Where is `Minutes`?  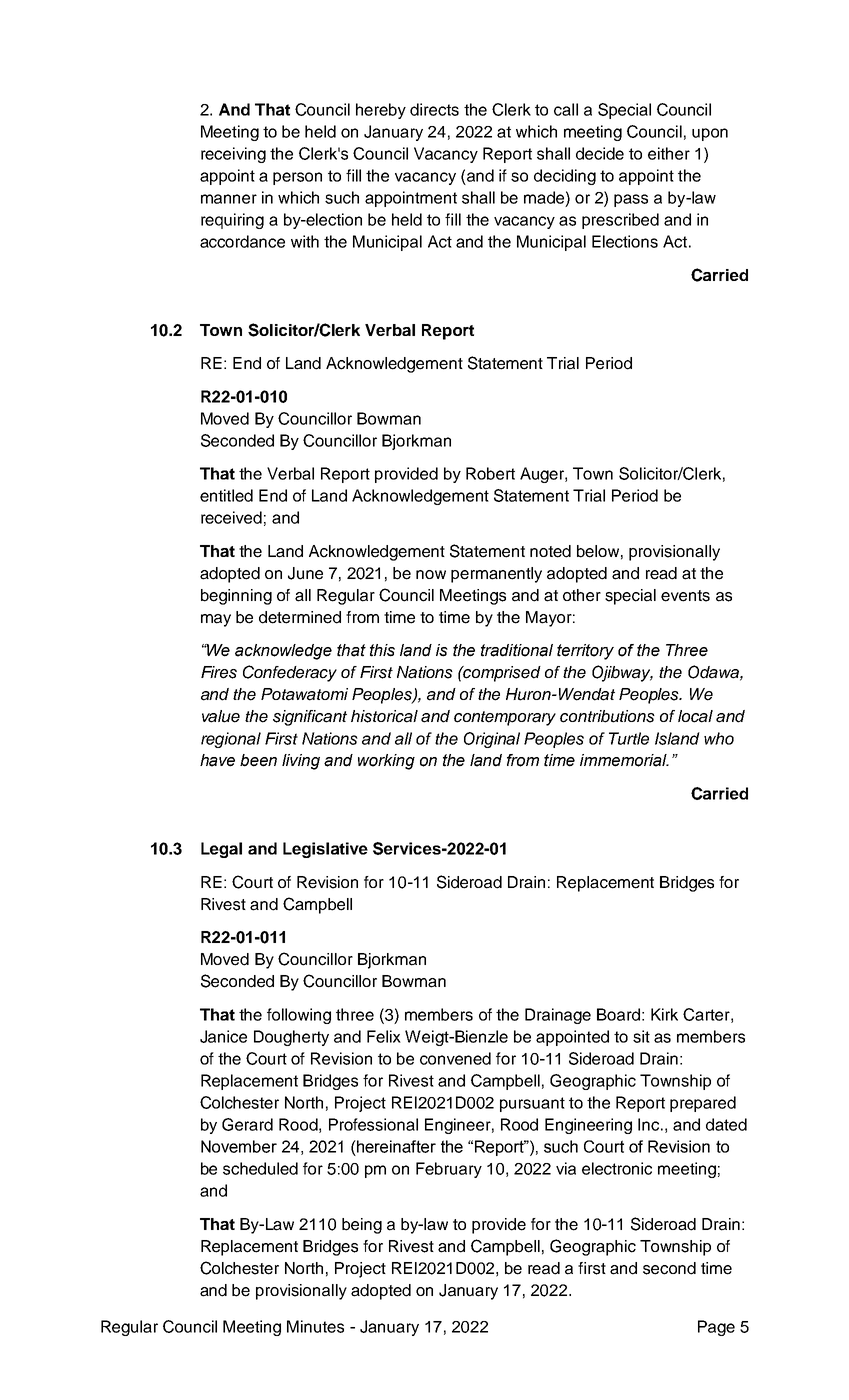
Minutes is located at coordinates (315, 1326).
